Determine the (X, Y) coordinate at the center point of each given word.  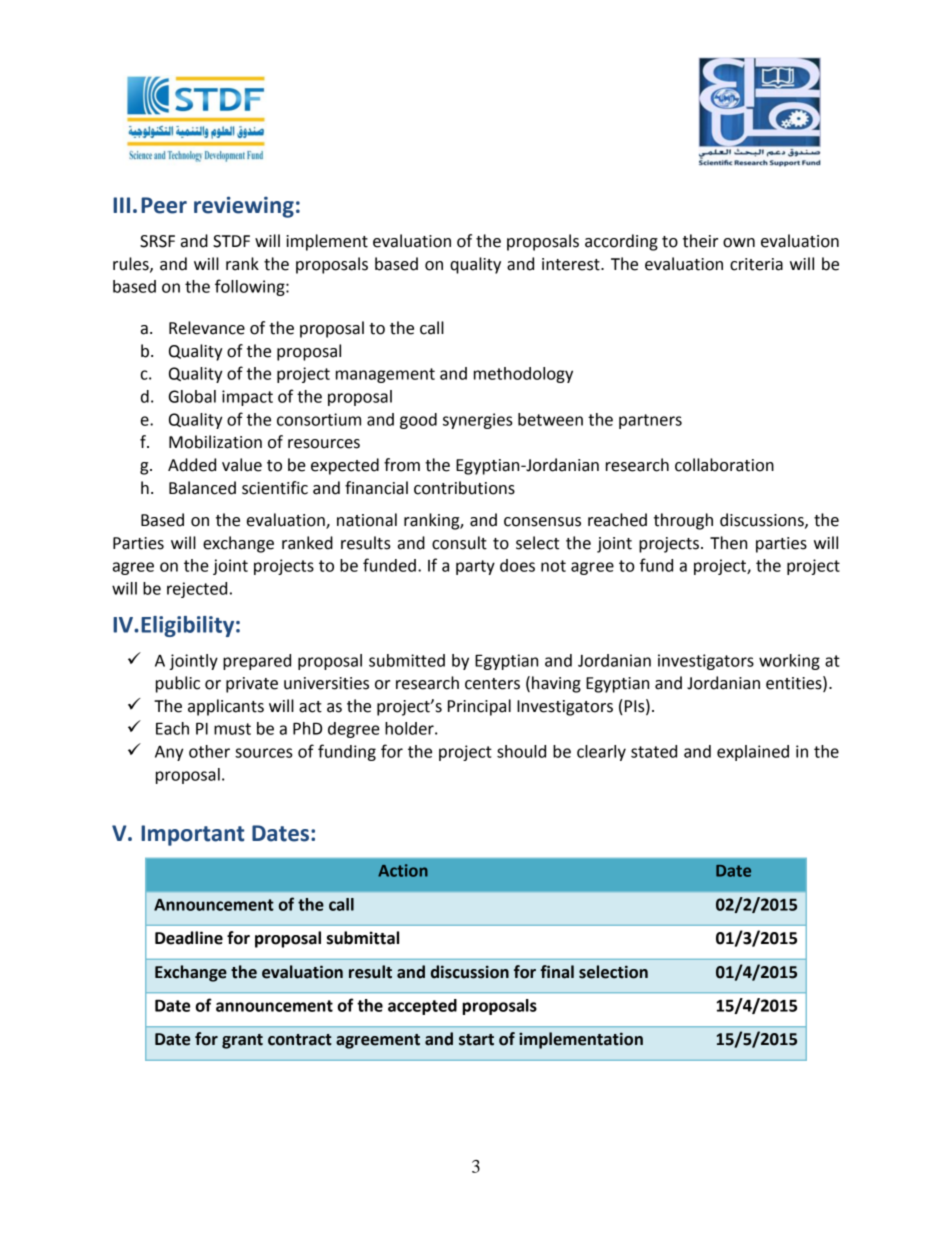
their (700, 241)
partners (650, 421)
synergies (478, 421)
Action (403, 870)
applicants (226, 707)
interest (572, 264)
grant (242, 1041)
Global (192, 396)
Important (192, 835)
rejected (197, 590)
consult (459, 543)
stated (654, 751)
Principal (479, 707)
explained (753, 753)
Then (728, 543)
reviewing (244, 207)
